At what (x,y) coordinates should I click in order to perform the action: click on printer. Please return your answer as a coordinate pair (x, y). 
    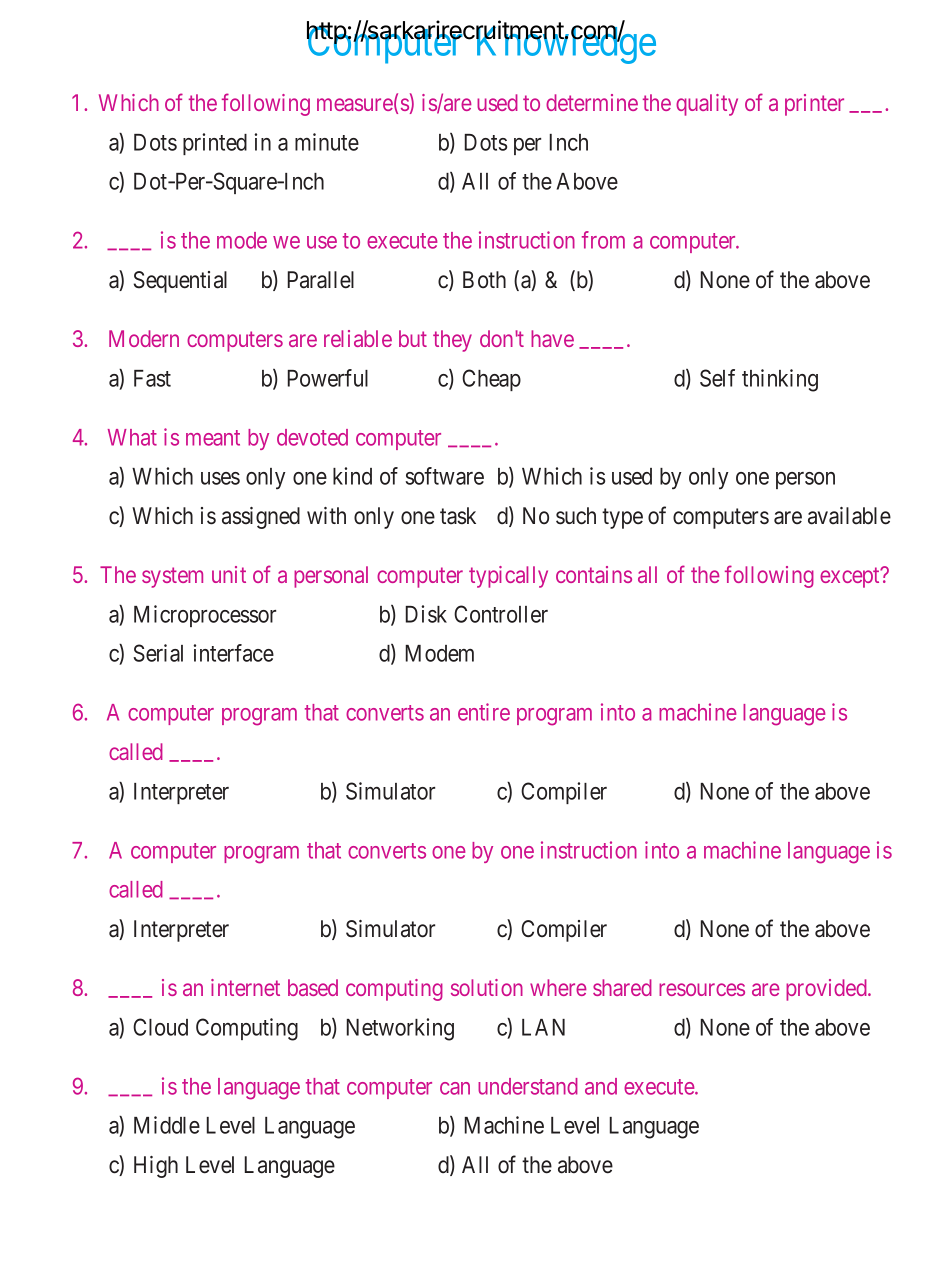
    Looking at the image, I should click on (814, 105).
